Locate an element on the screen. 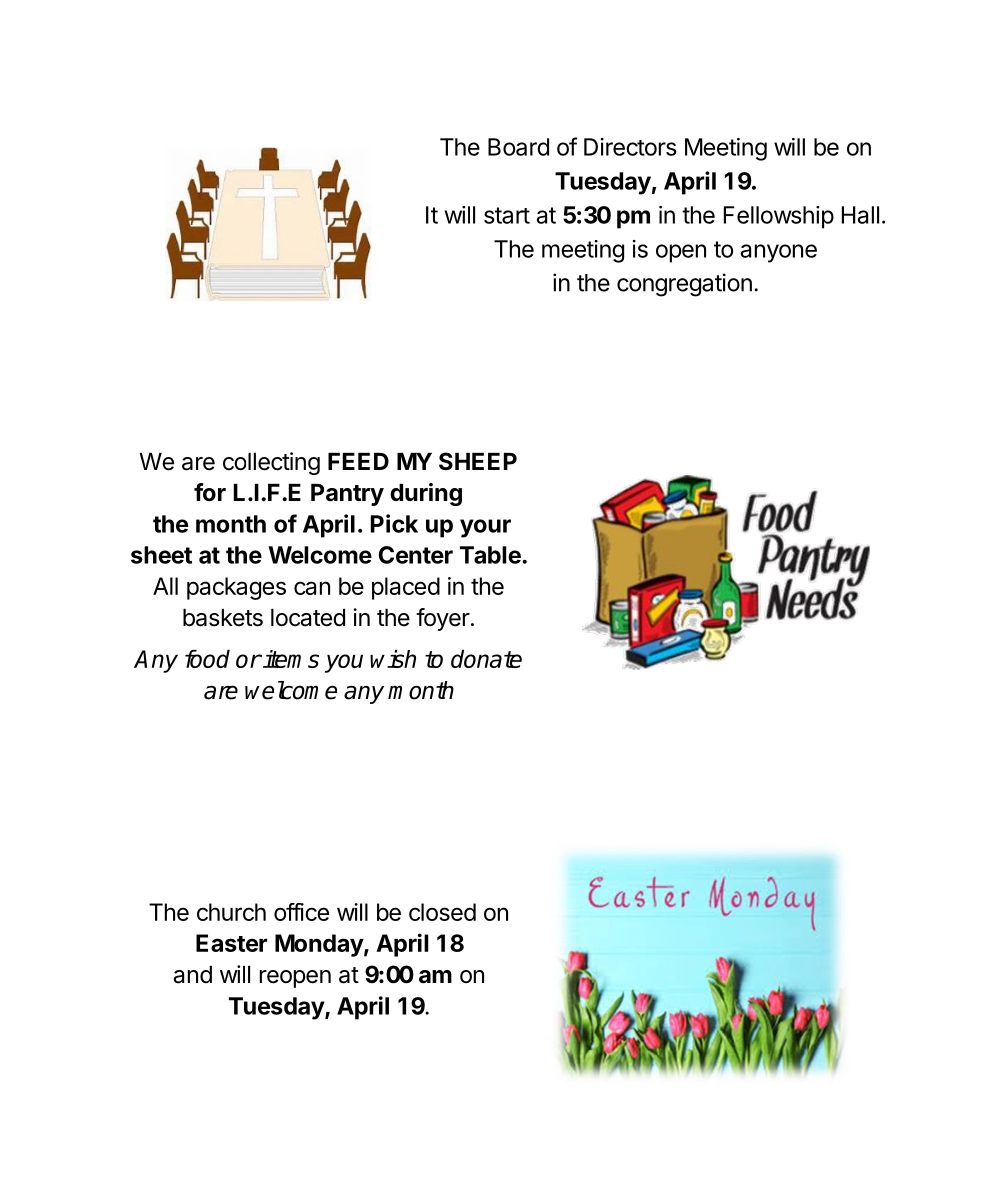  your is located at coordinates (485, 528).
